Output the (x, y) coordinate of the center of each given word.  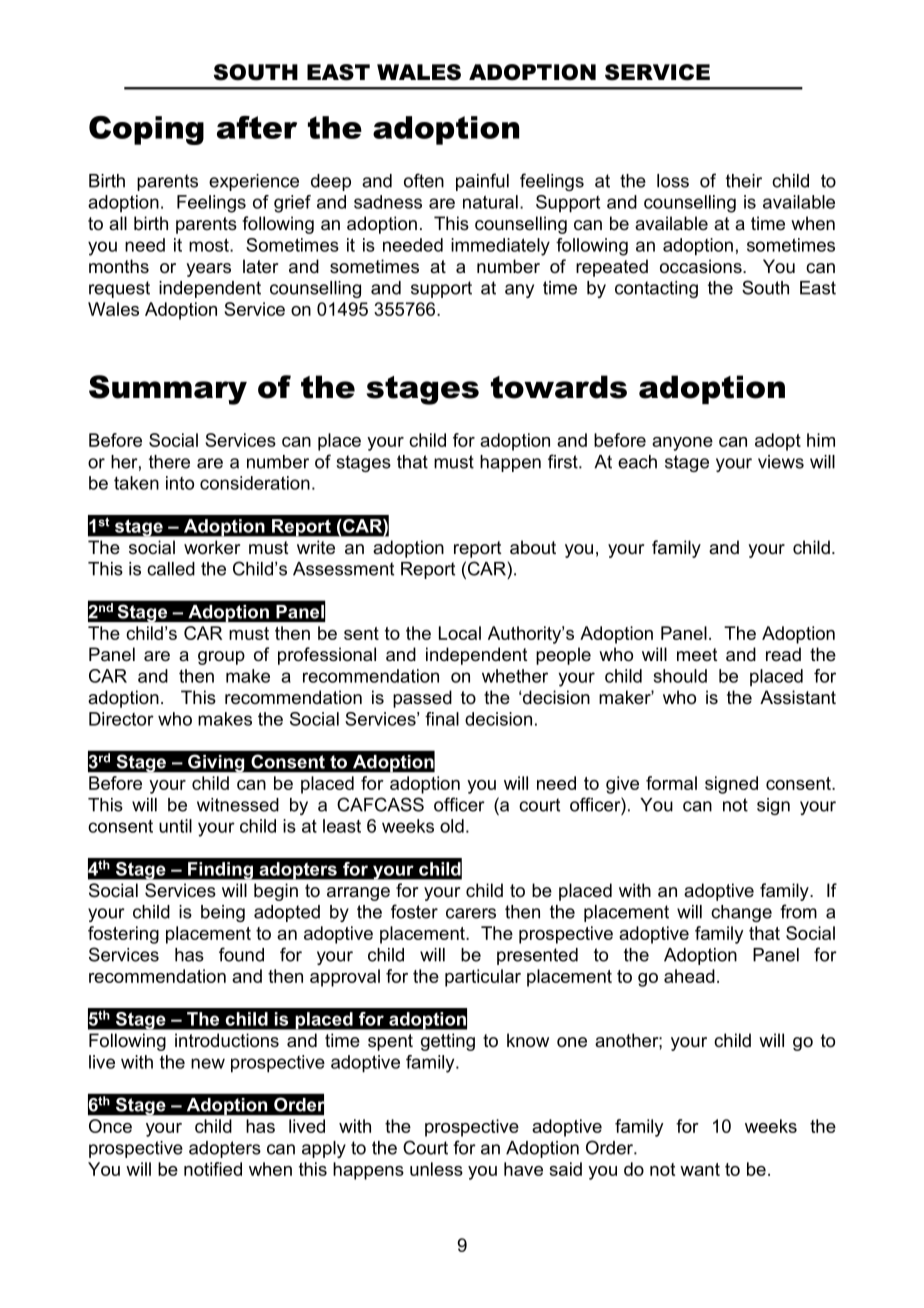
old (452, 826)
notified (213, 1169)
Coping (146, 130)
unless (436, 1169)
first (564, 461)
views (781, 462)
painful (482, 182)
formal (671, 783)
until (175, 826)
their (744, 181)
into (180, 483)
